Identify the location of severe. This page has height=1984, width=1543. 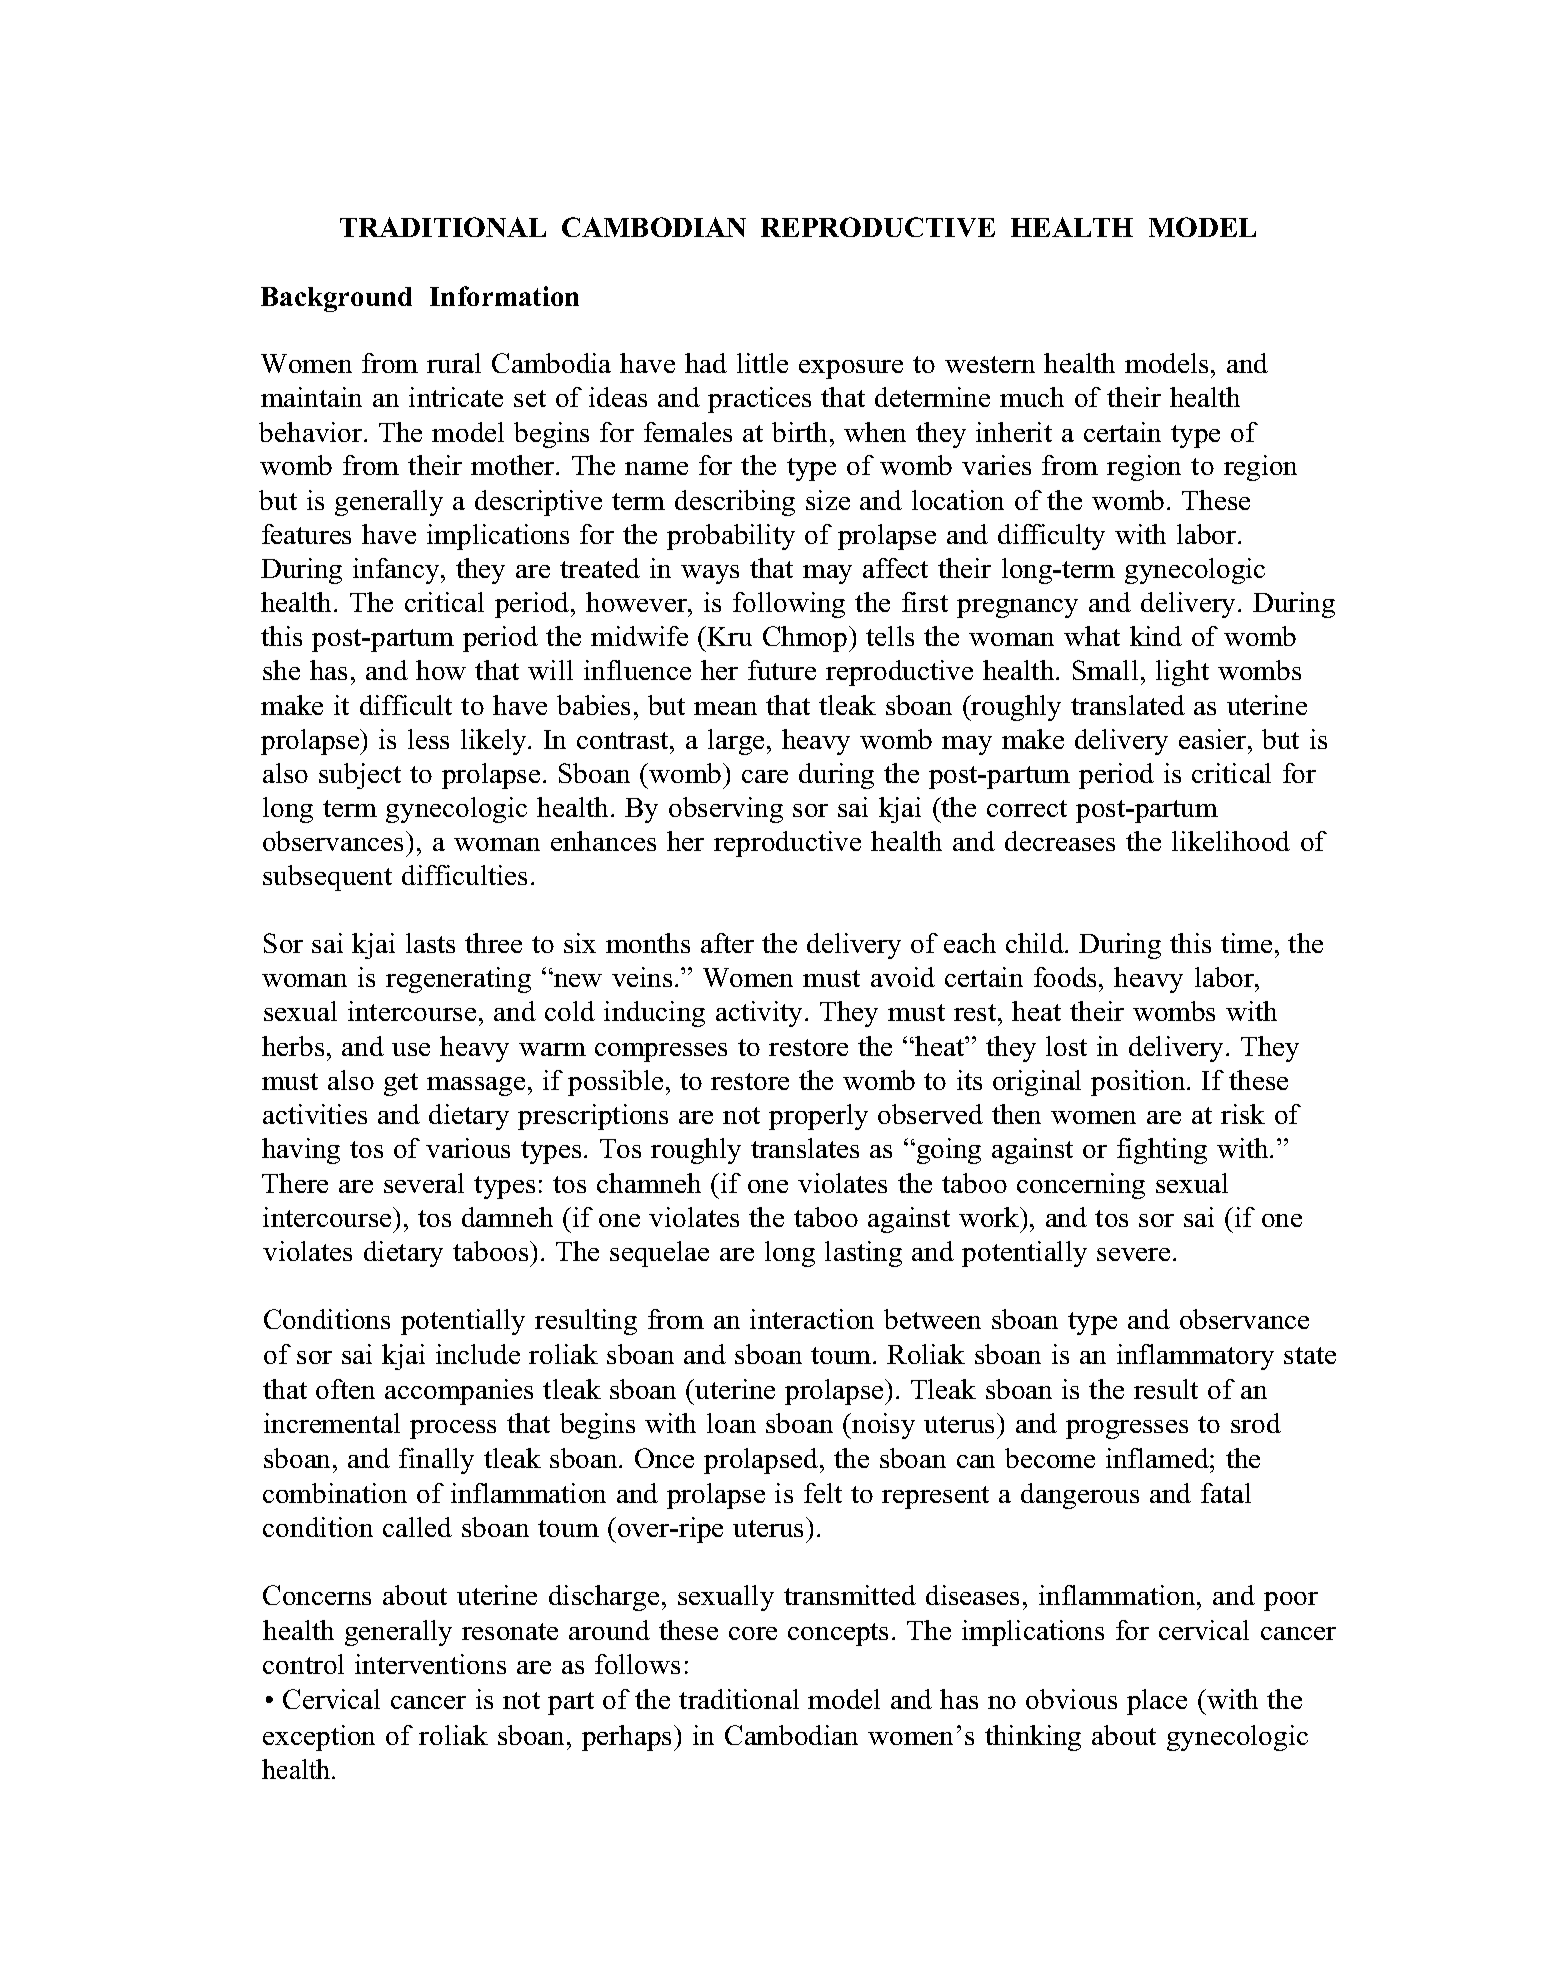
(1133, 1254).
